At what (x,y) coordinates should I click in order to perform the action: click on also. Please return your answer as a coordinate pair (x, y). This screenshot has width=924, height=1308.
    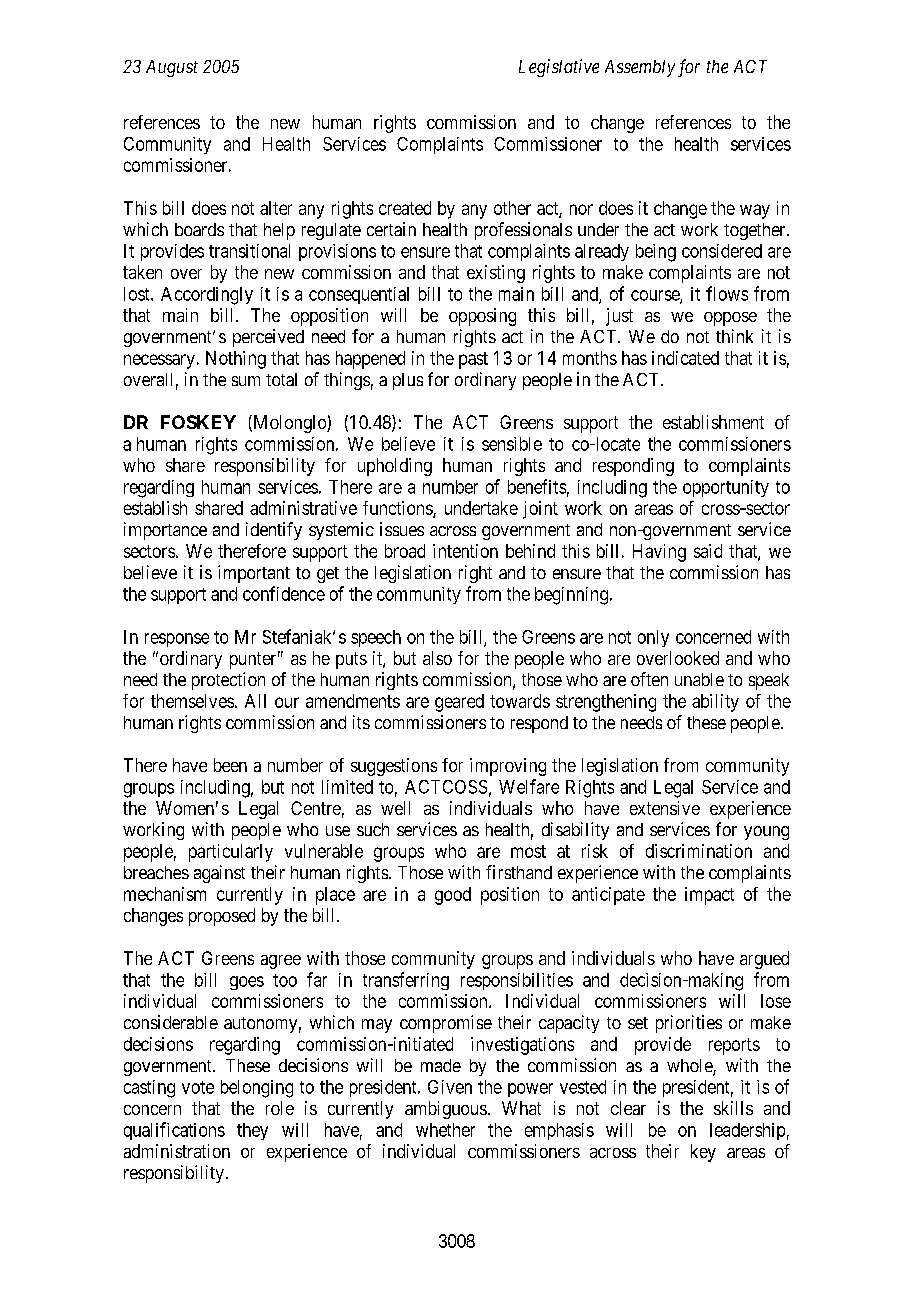
    Looking at the image, I should click on (437, 658).
